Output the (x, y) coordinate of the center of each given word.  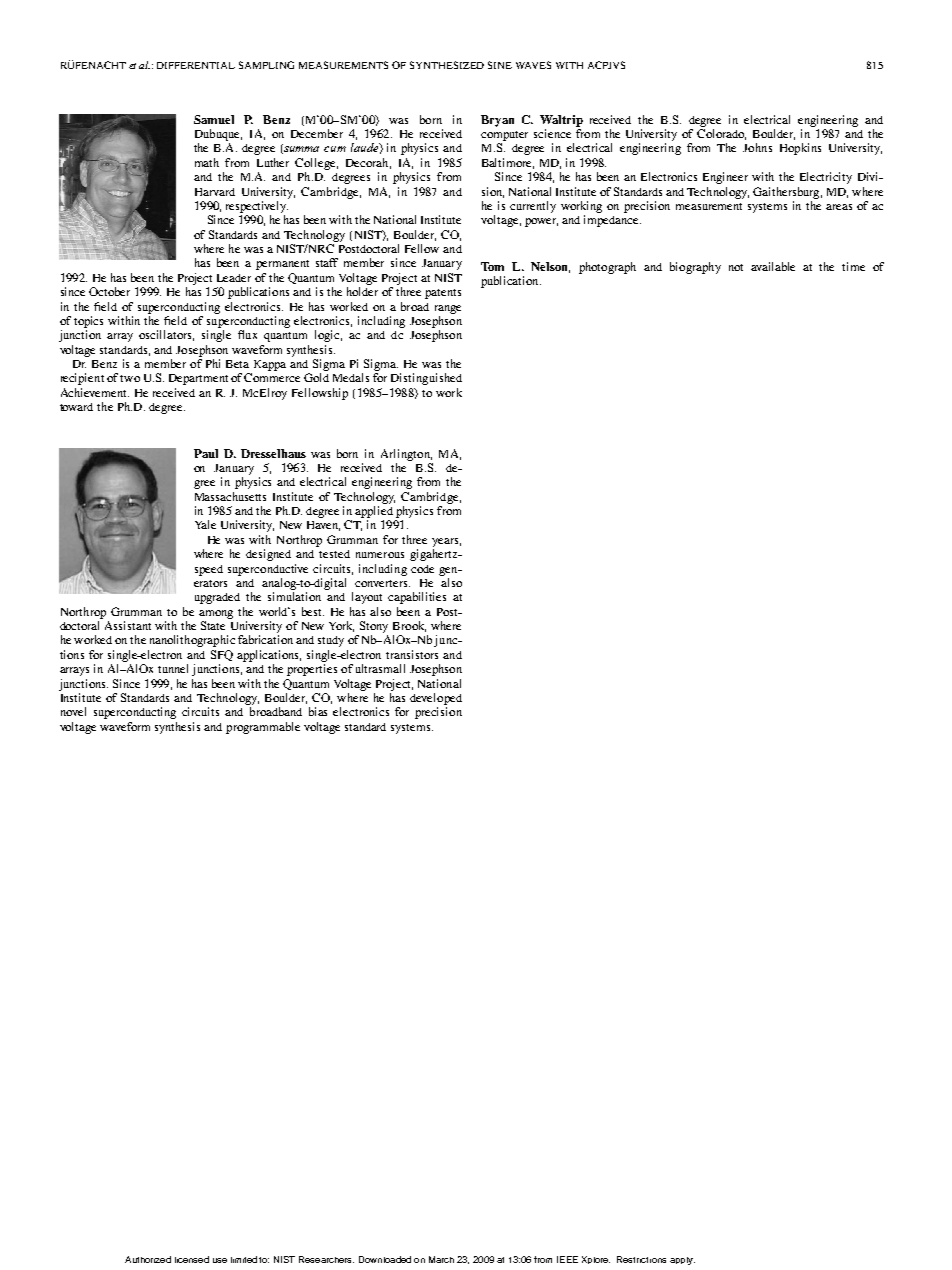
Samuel (214, 119)
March (441, 1259)
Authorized (148, 1259)
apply (682, 1261)
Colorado (721, 134)
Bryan (497, 121)
